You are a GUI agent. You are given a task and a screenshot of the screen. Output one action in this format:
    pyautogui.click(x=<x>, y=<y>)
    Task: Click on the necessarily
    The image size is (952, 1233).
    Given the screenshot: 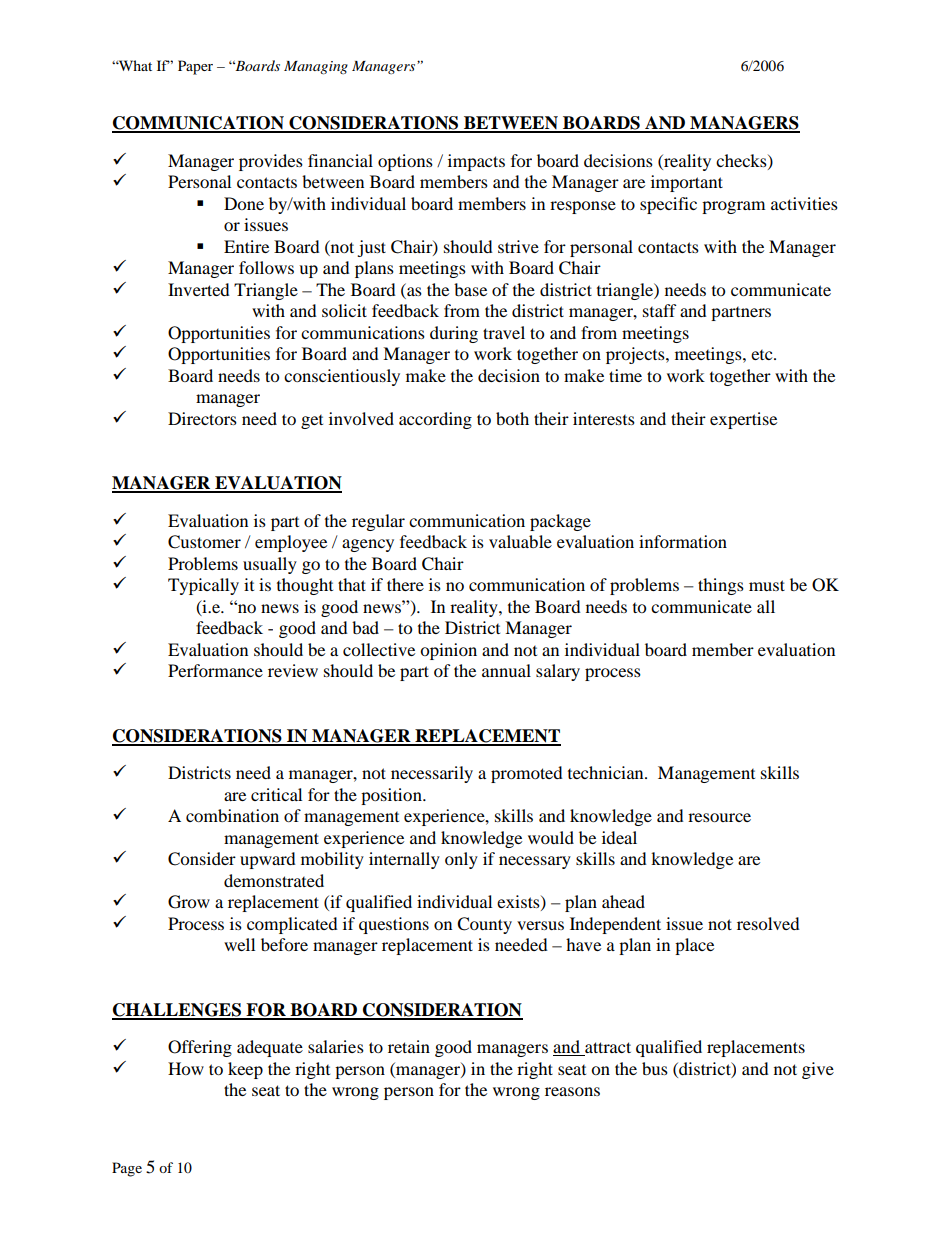 What is the action you would take?
    pyautogui.click(x=432, y=774)
